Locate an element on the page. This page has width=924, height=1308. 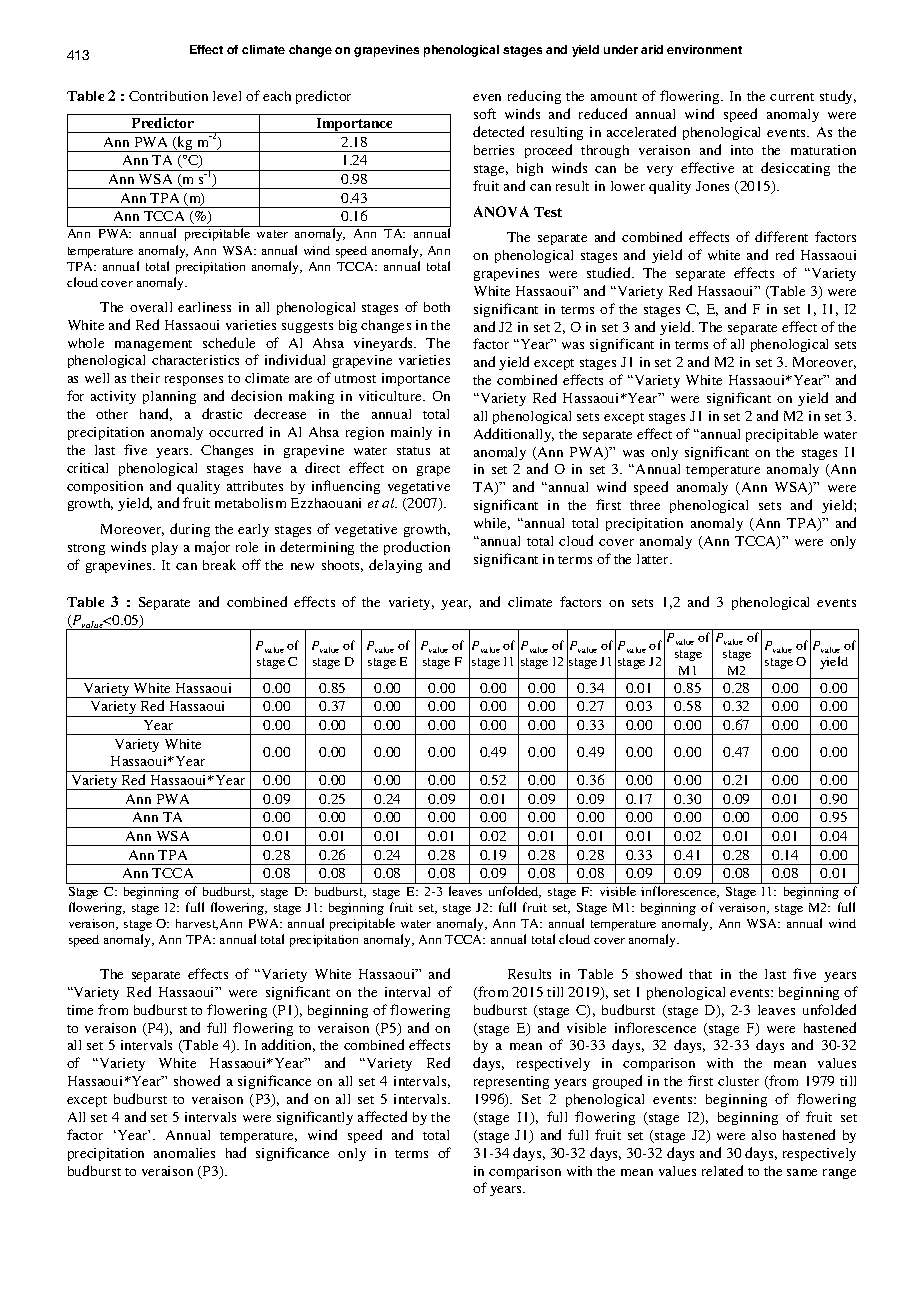
current is located at coordinates (792, 97).
